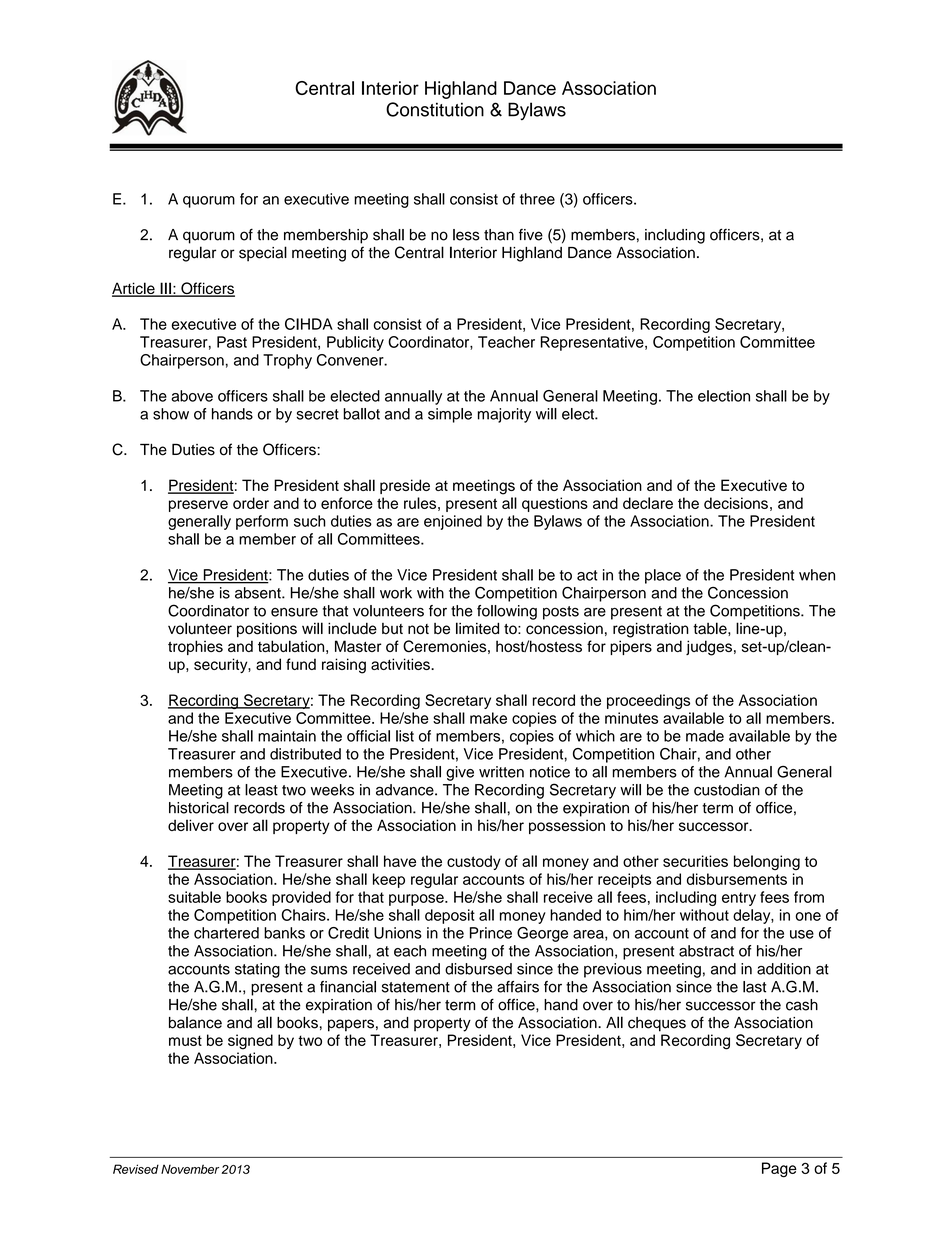  What do you see at coordinates (705, 736) in the screenshot?
I see `made` at bounding box center [705, 736].
